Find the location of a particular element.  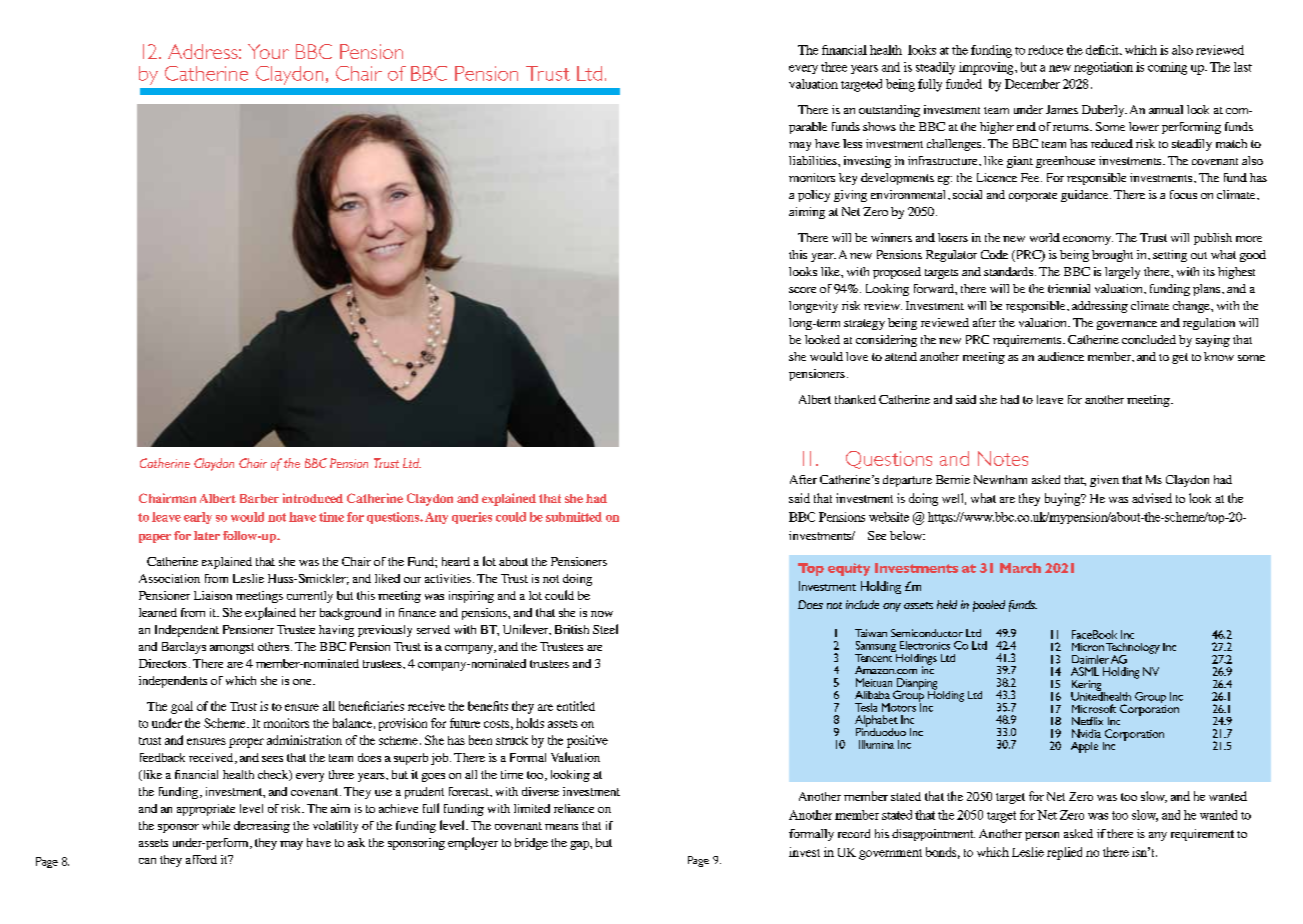

outstanding is located at coordinates (889, 111).
